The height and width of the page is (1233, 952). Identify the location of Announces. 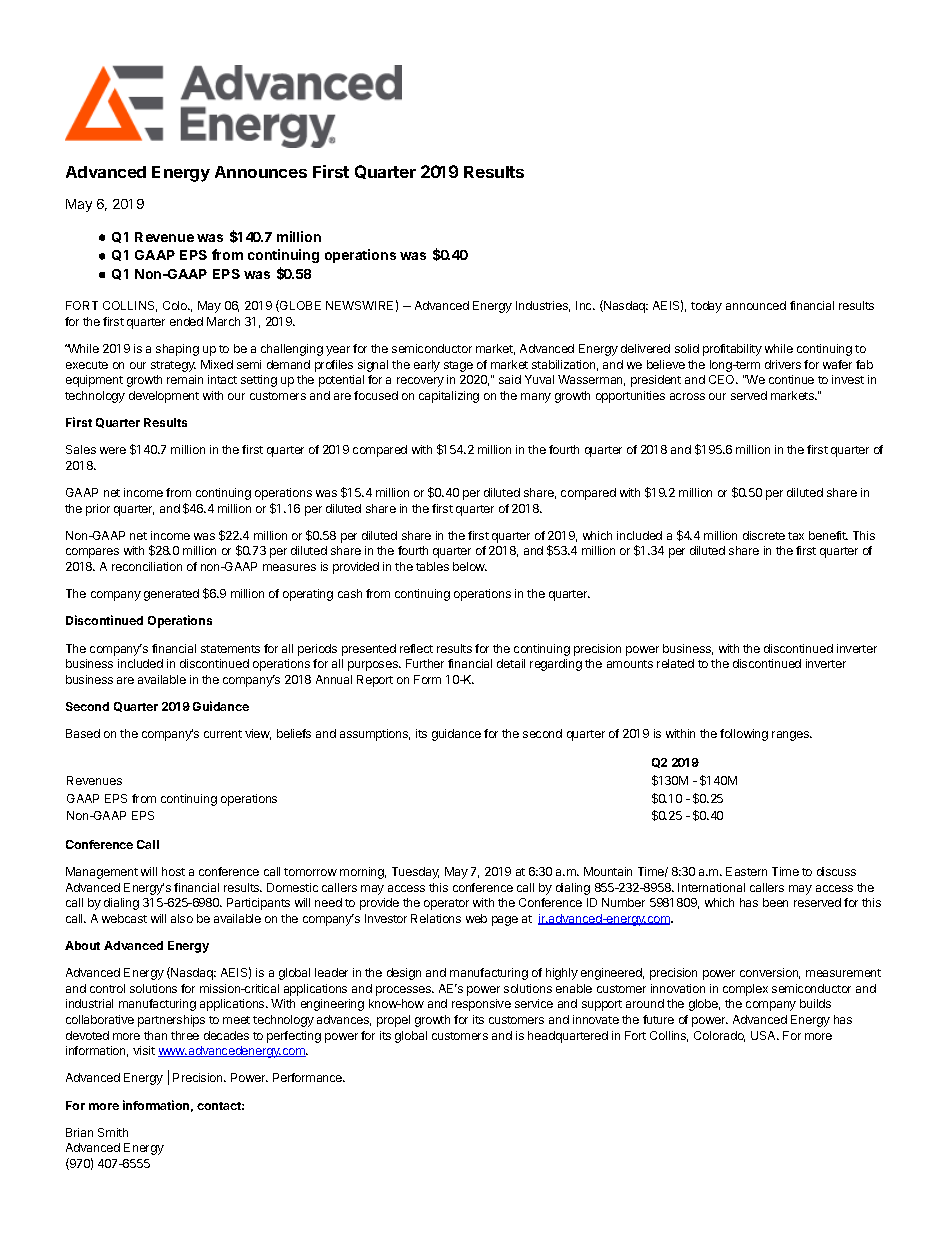
(261, 172).
